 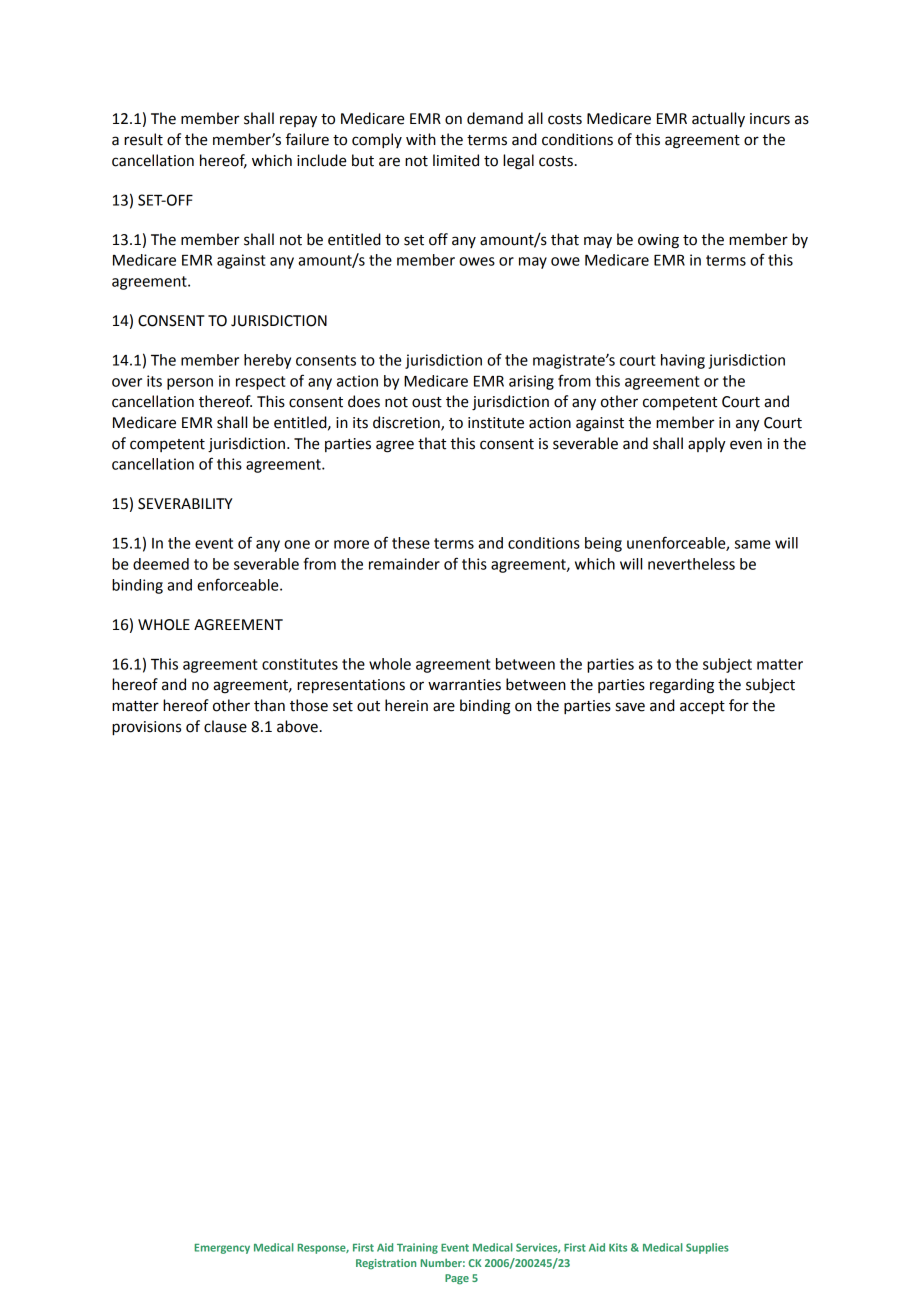 What do you see at coordinates (456, 160) in the screenshot?
I see `limited` at bounding box center [456, 160].
